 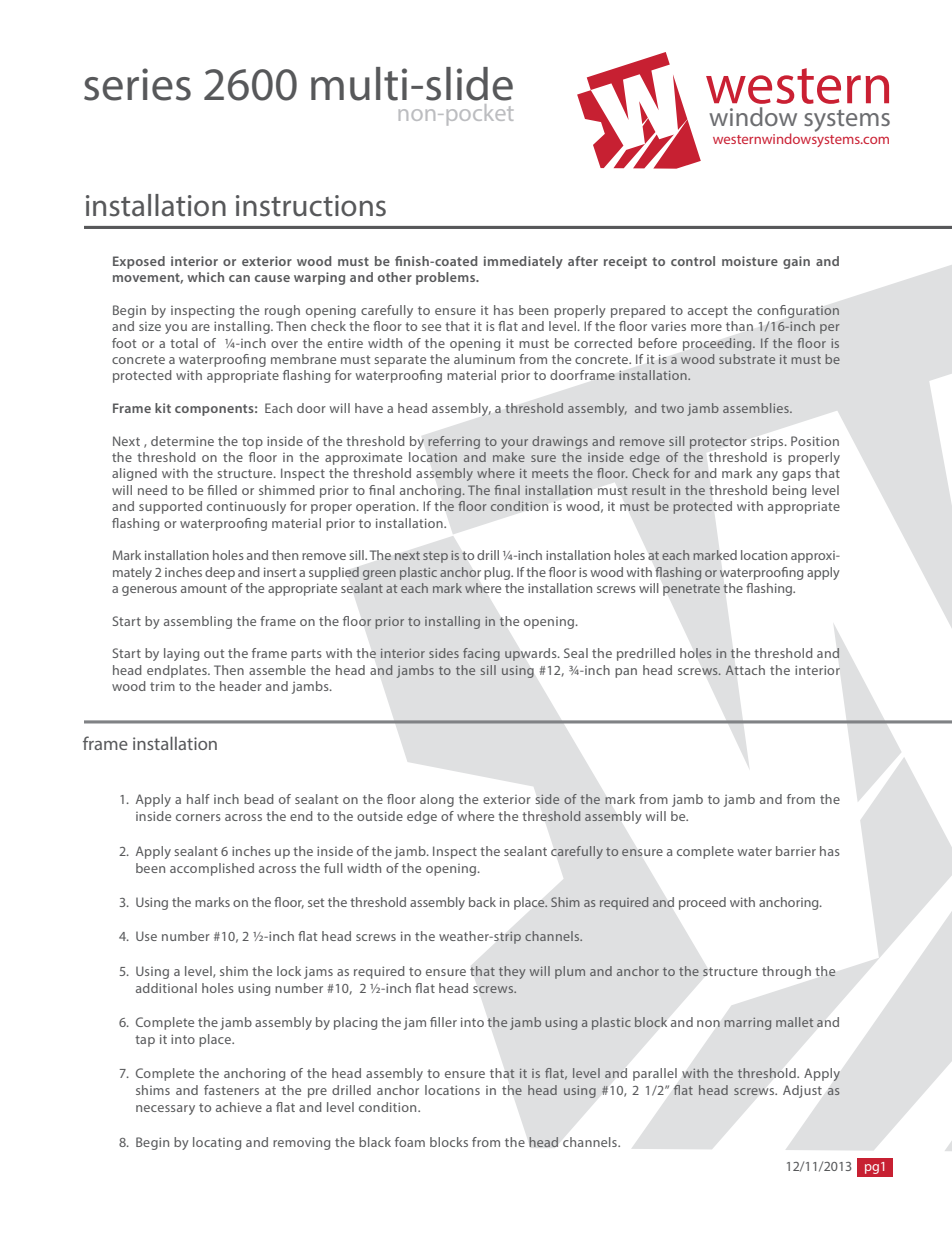 I want to click on penetrate, so click(x=691, y=590).
